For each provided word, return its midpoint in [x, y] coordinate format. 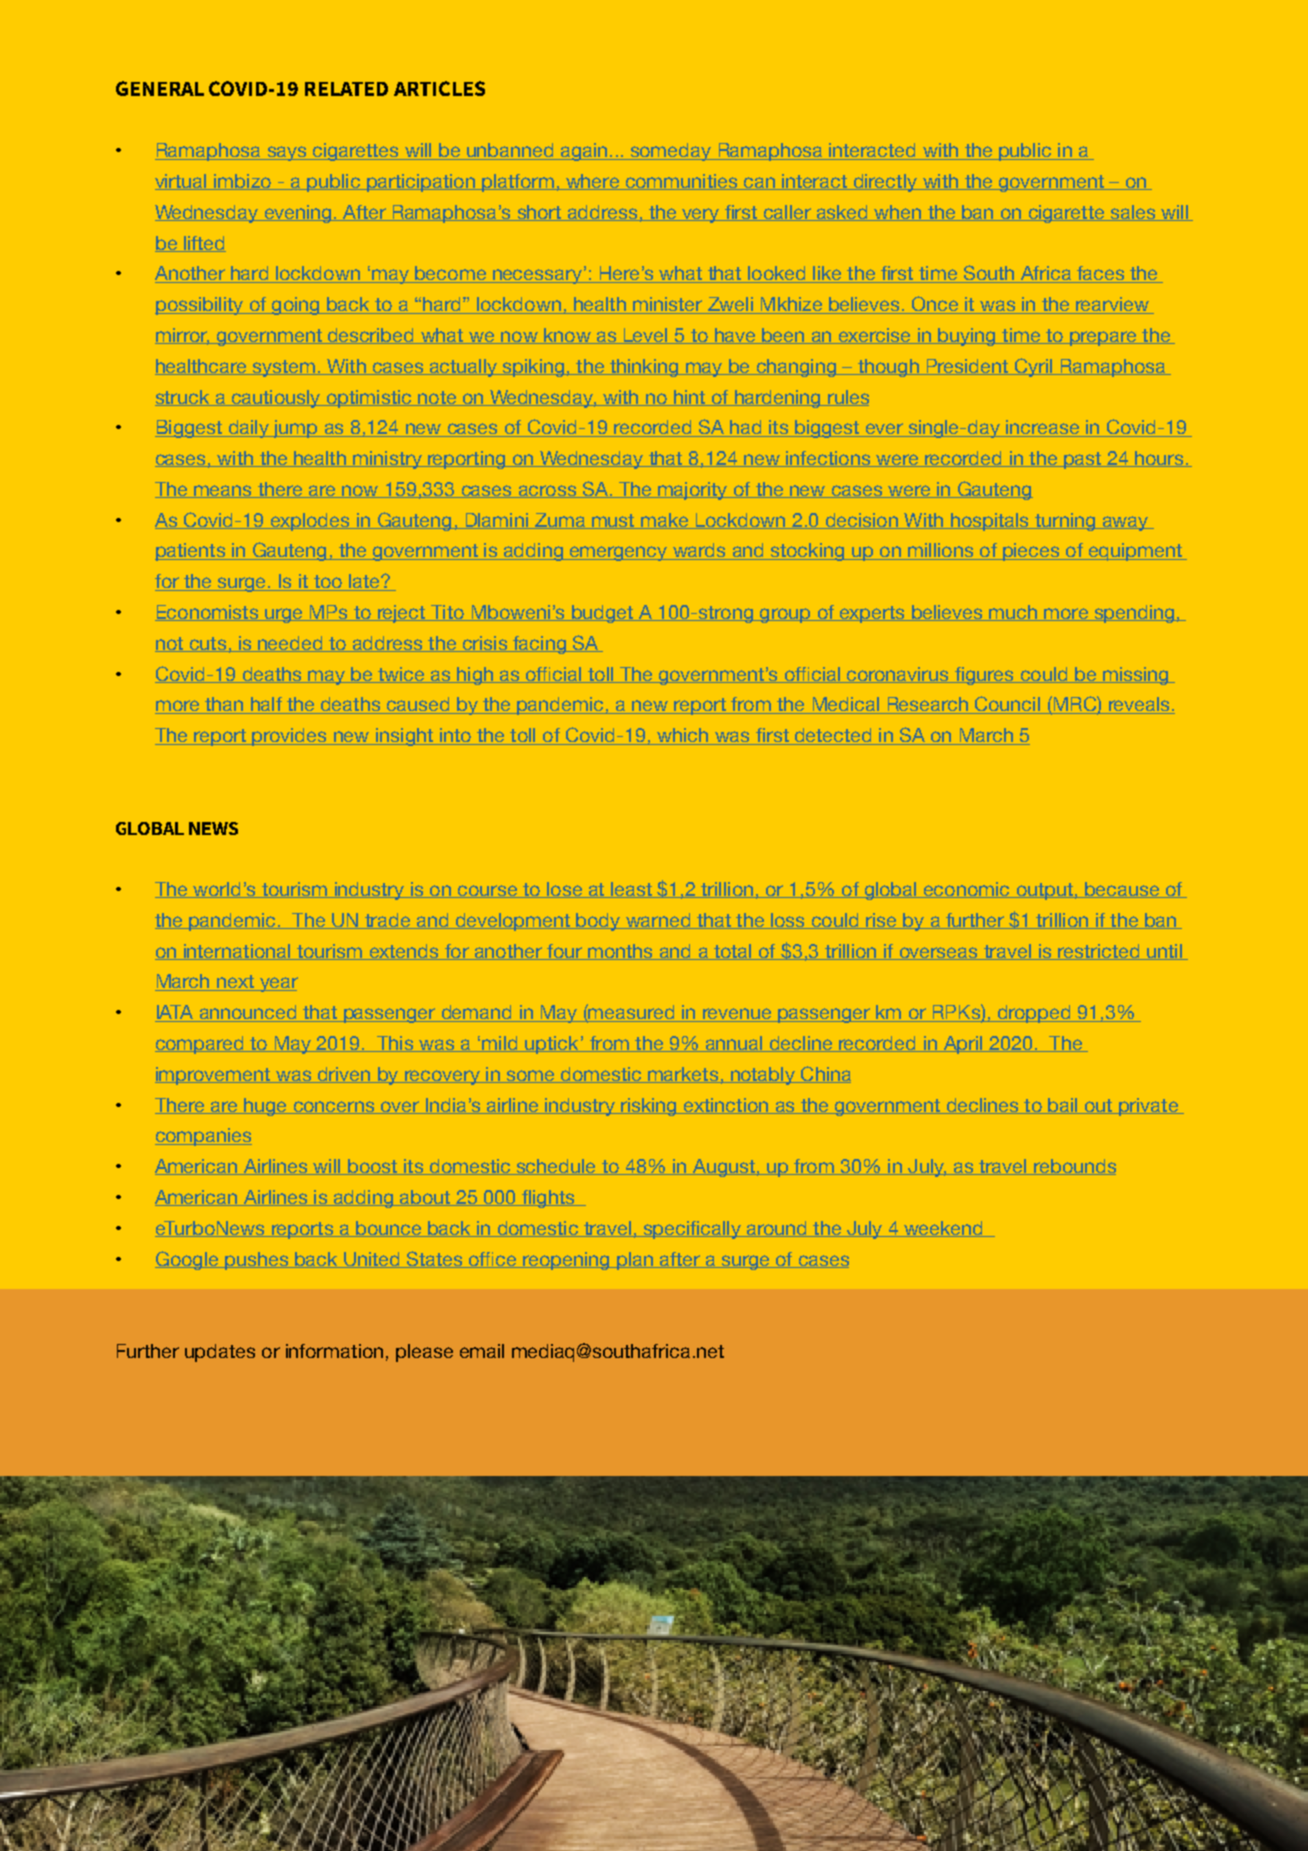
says [287, 153]
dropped [1034, 1014]
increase [1042, 428]
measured [632, 1013]
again [584, 152]
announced [248, 1013]
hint [689, 398]
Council [1007, 705]
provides [289, 737]
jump [295, 429]
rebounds [1074, 1167]
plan [635, 1261]
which [683, 736]
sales [1132, 213]
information [334, 1351]
